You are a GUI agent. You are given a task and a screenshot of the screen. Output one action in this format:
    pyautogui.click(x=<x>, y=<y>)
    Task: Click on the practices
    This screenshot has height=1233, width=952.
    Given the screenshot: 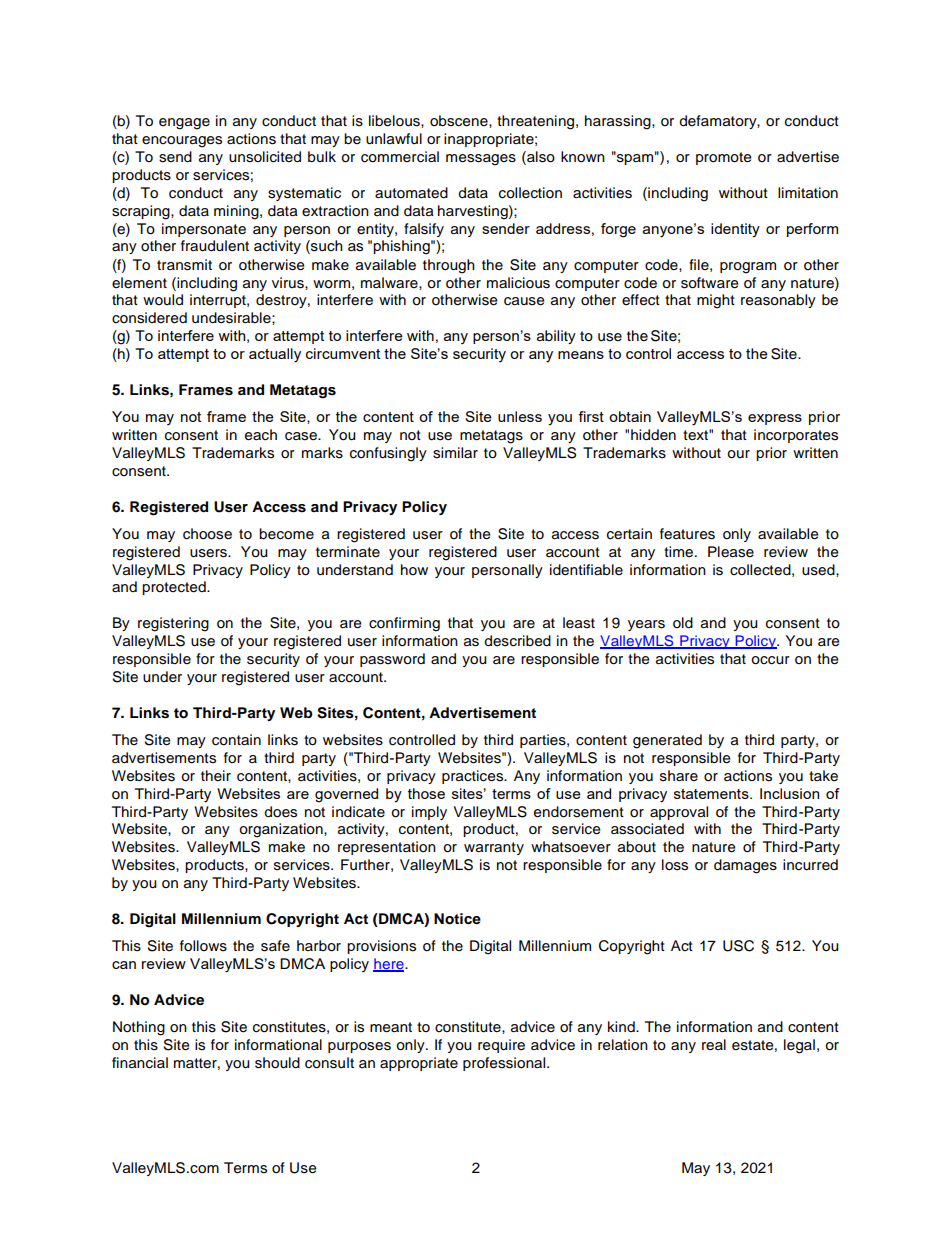 What is the action you would take?
    pyautogui.click(x=474, y=777)
